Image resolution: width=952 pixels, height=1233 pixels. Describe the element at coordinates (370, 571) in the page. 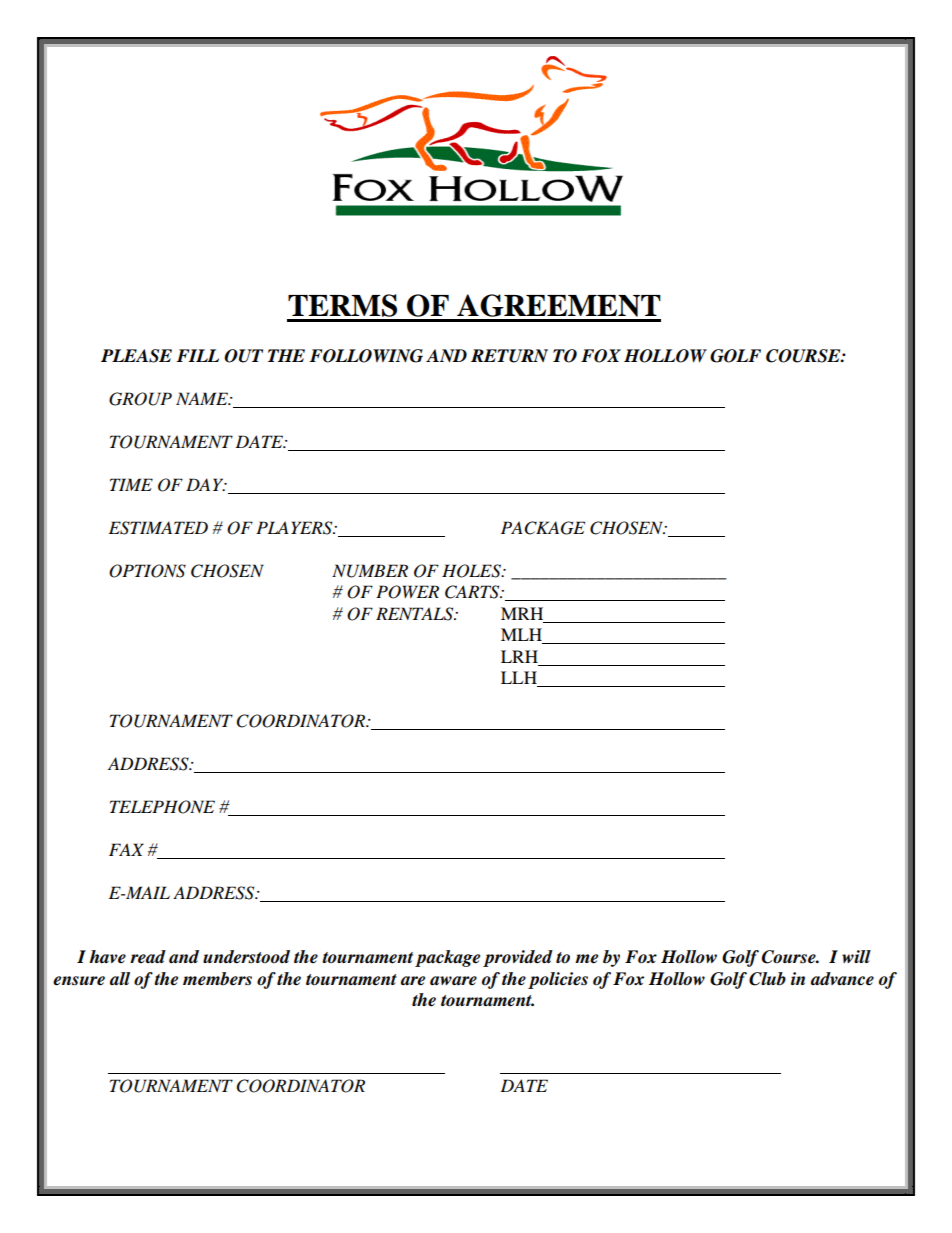

I see `NUMBER` at that location.
